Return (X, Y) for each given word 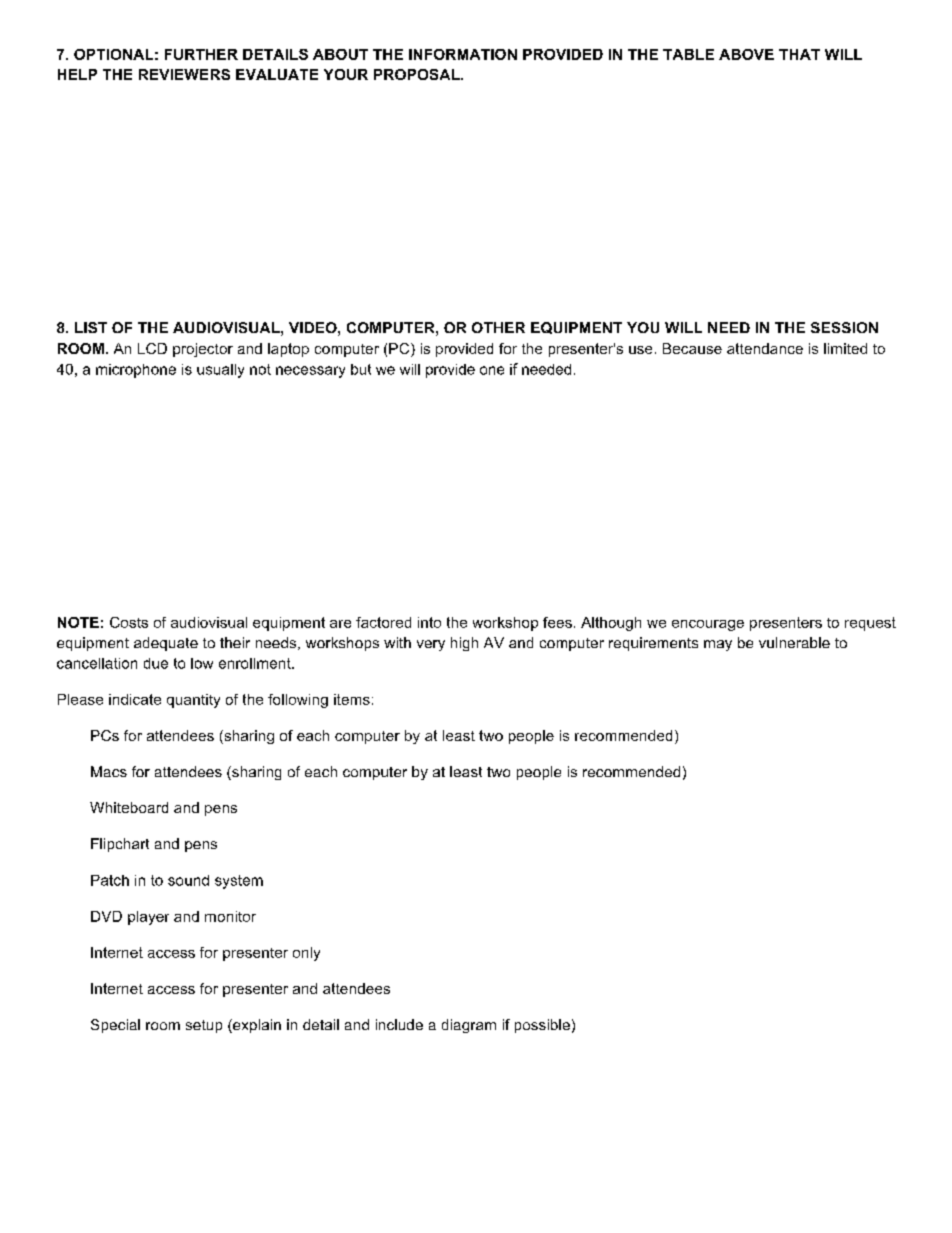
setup (204, 1026)
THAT (799, 54)
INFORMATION (463, 54)
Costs (129, 622)
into (429, 622)
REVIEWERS (184, 74)
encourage (708, 625)
